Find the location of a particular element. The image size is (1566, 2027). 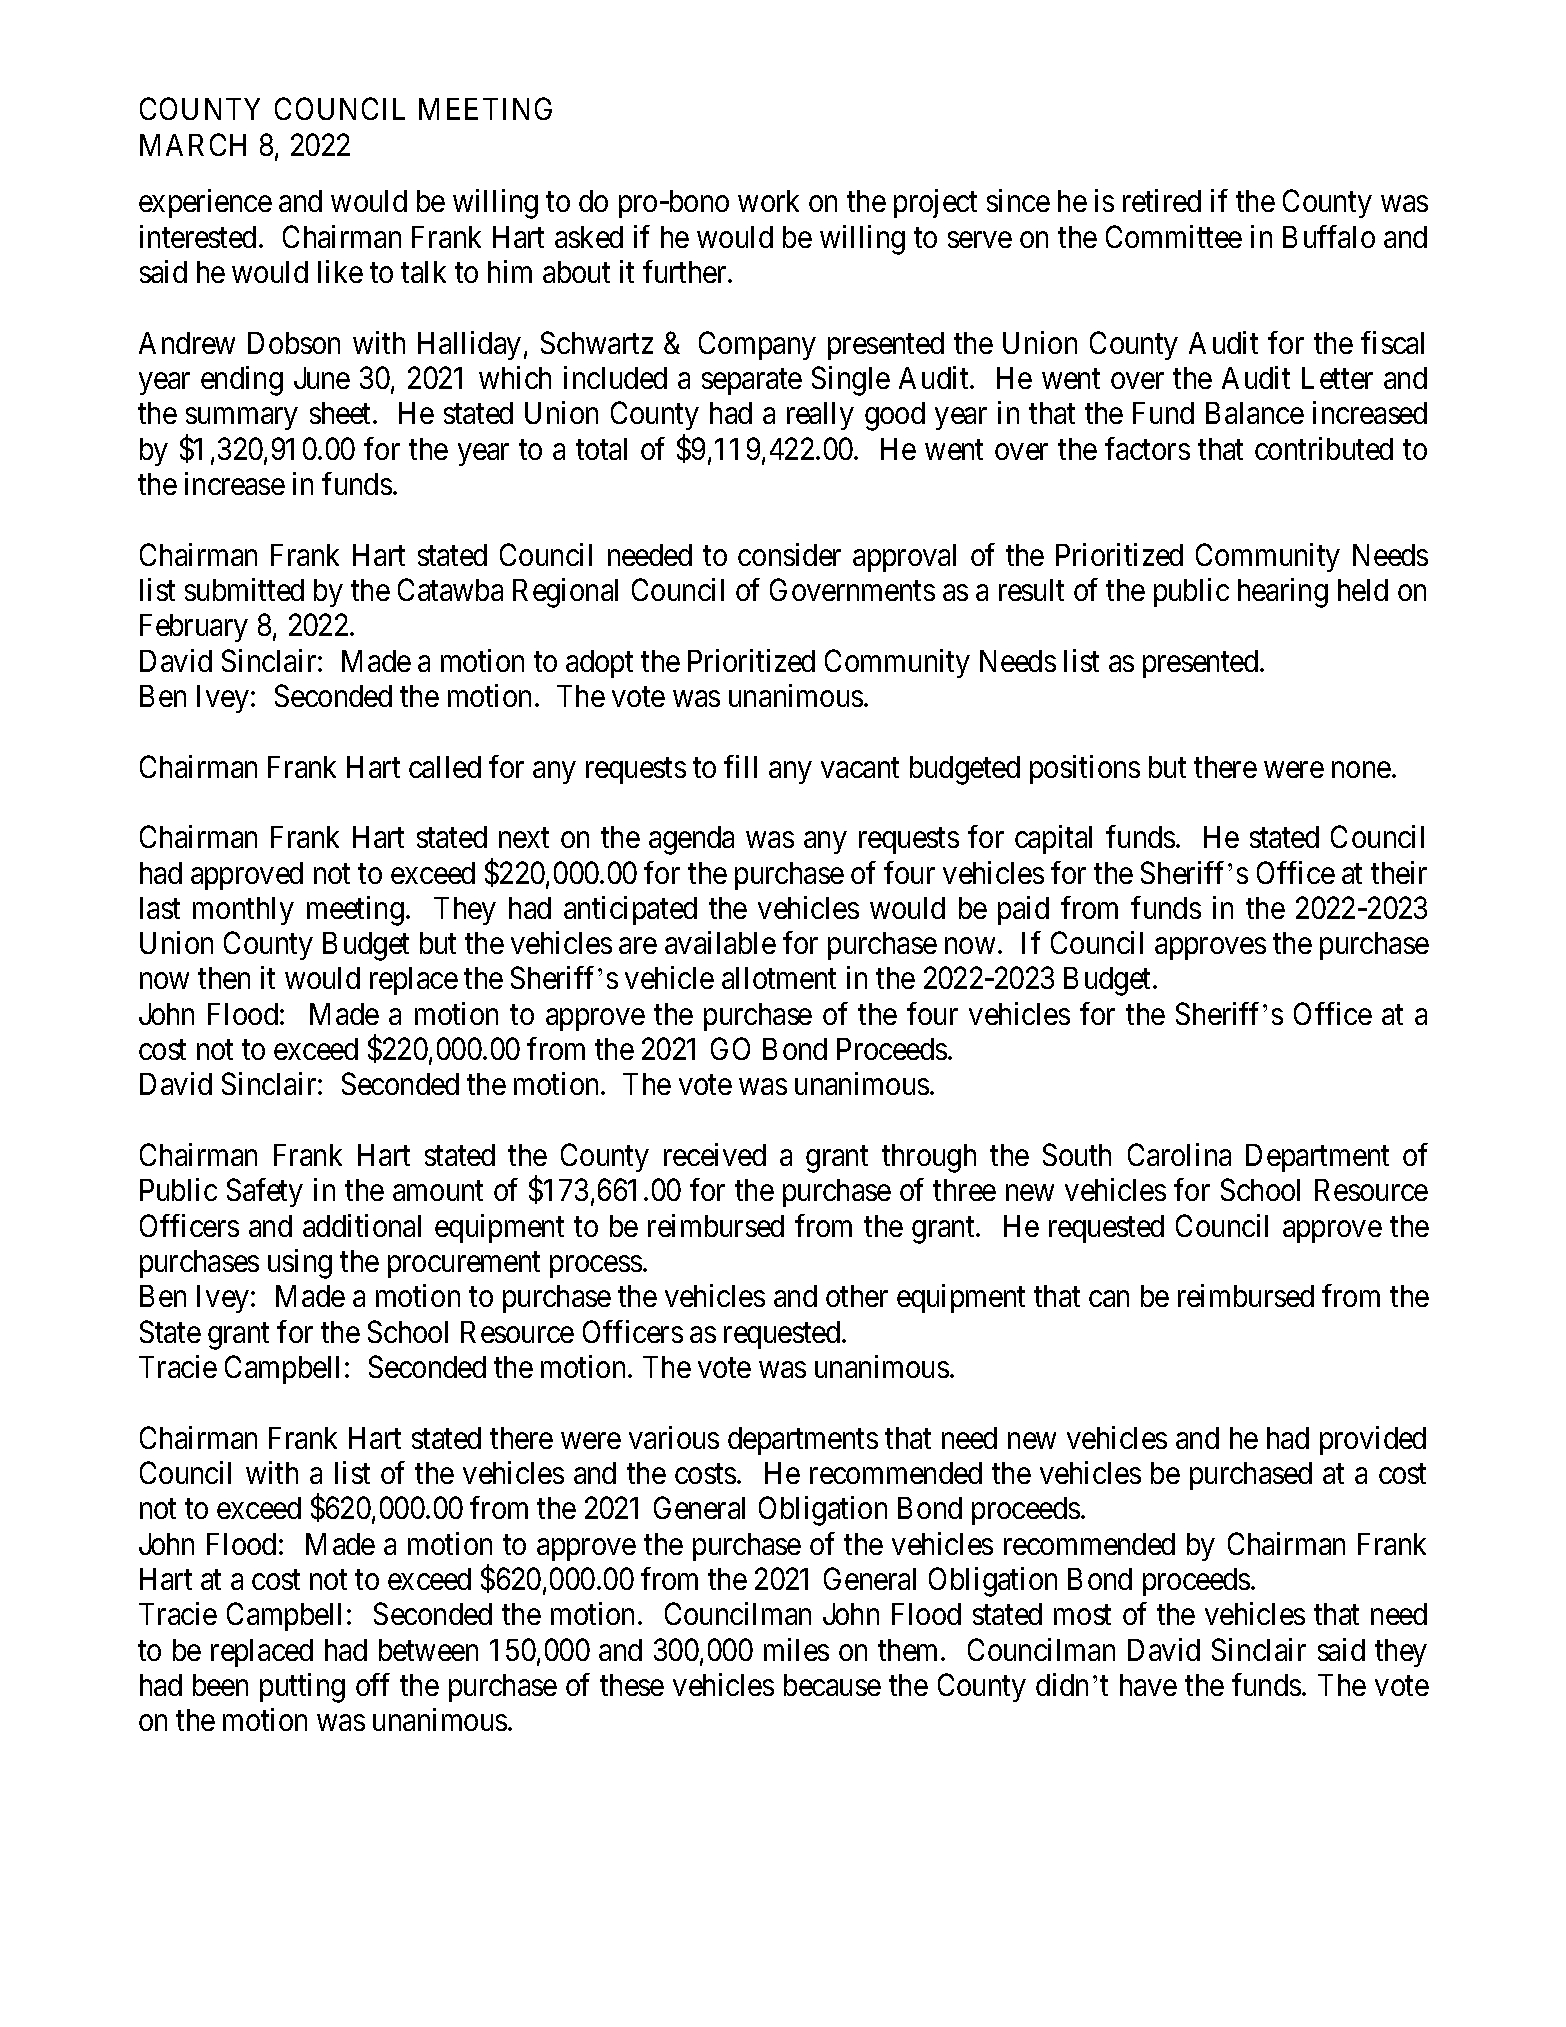

available is located at coordinates (720, 942).
